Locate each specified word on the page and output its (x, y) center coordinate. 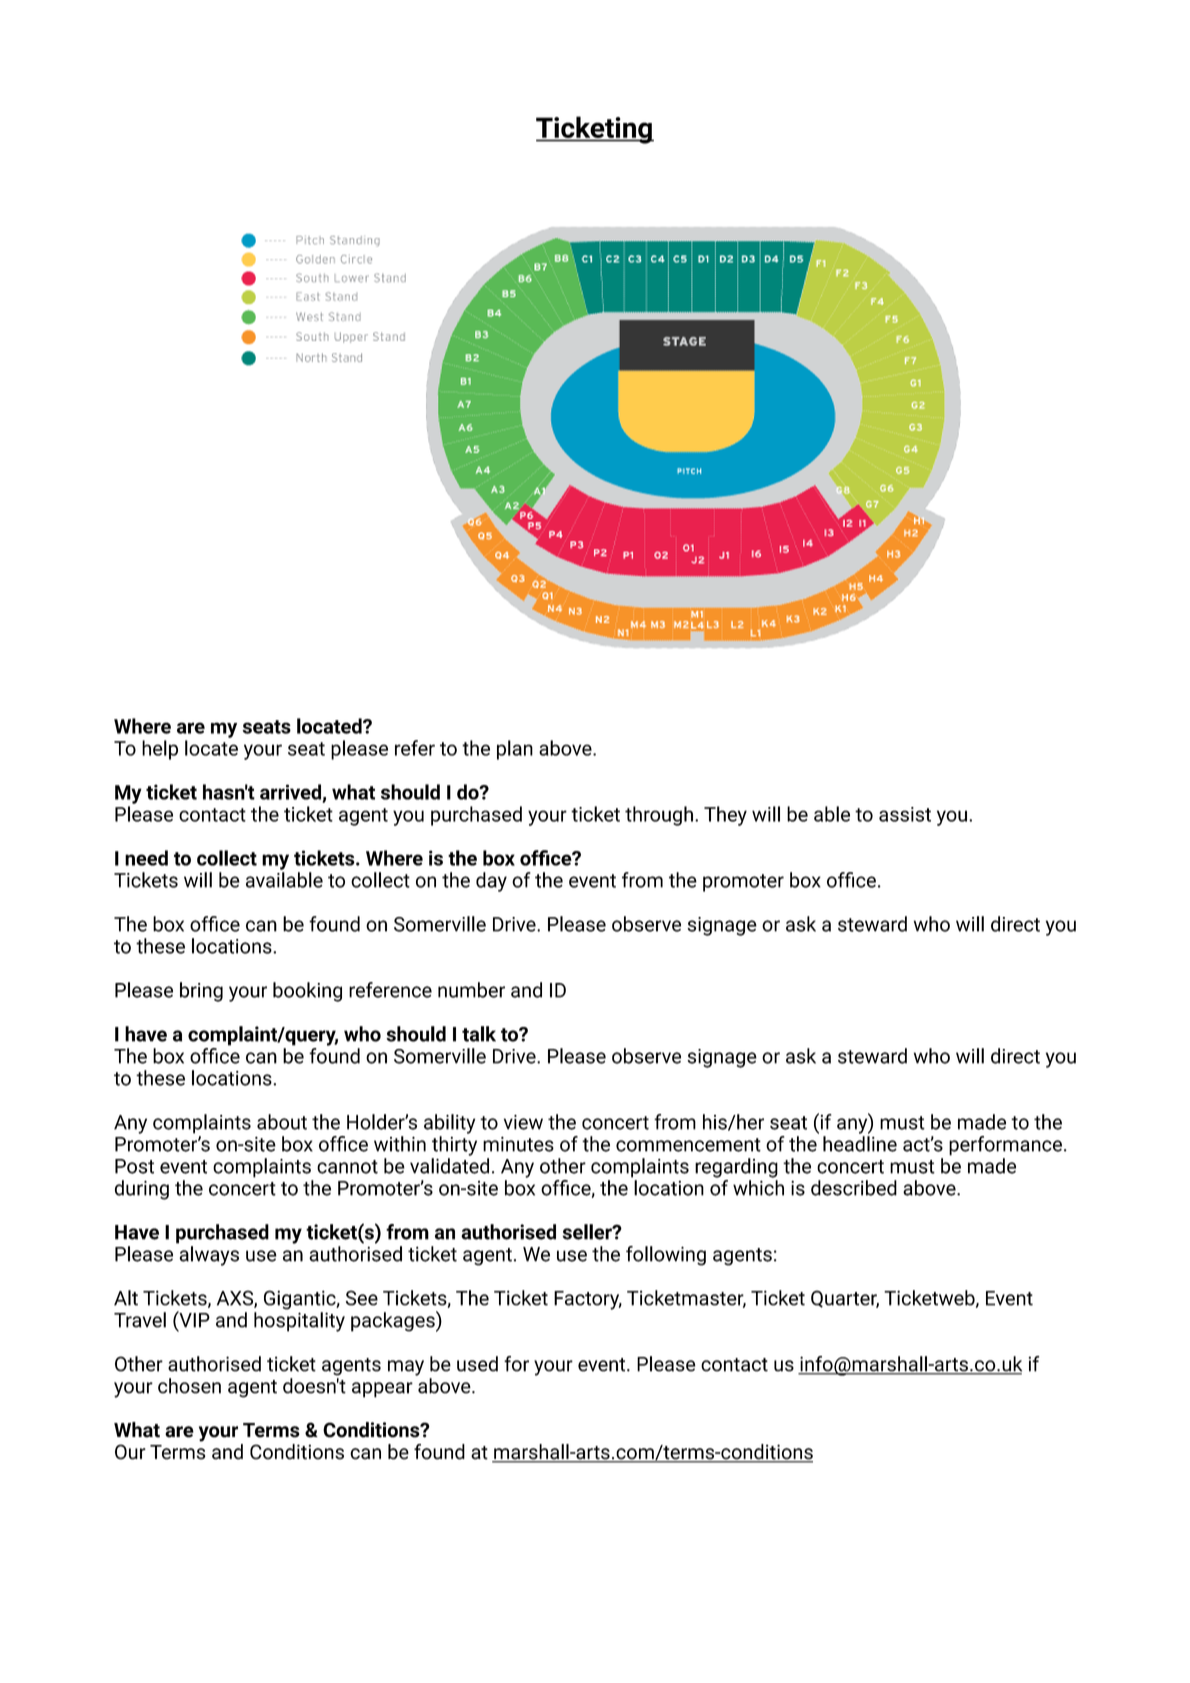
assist (905, 814)
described (854, 1188)
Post (134, 1166)
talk (479, 1034)
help (160, 750)
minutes (518, 1144)
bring (201, 992)
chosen (189, 1386)
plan (515, 750)
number (471, 990)
